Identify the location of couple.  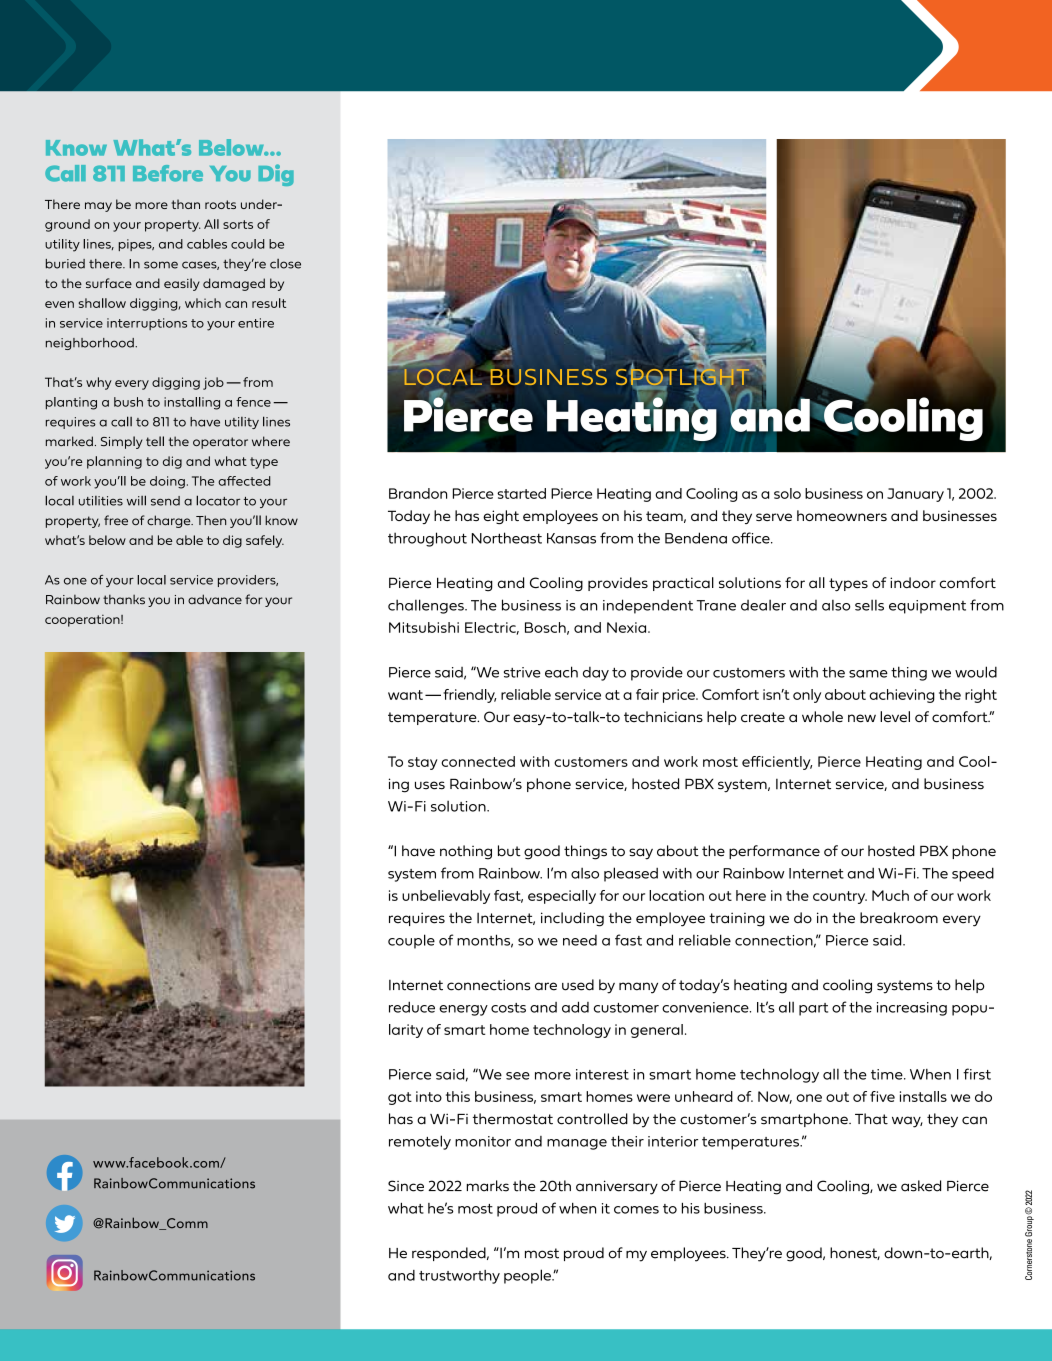
(411, 941).
